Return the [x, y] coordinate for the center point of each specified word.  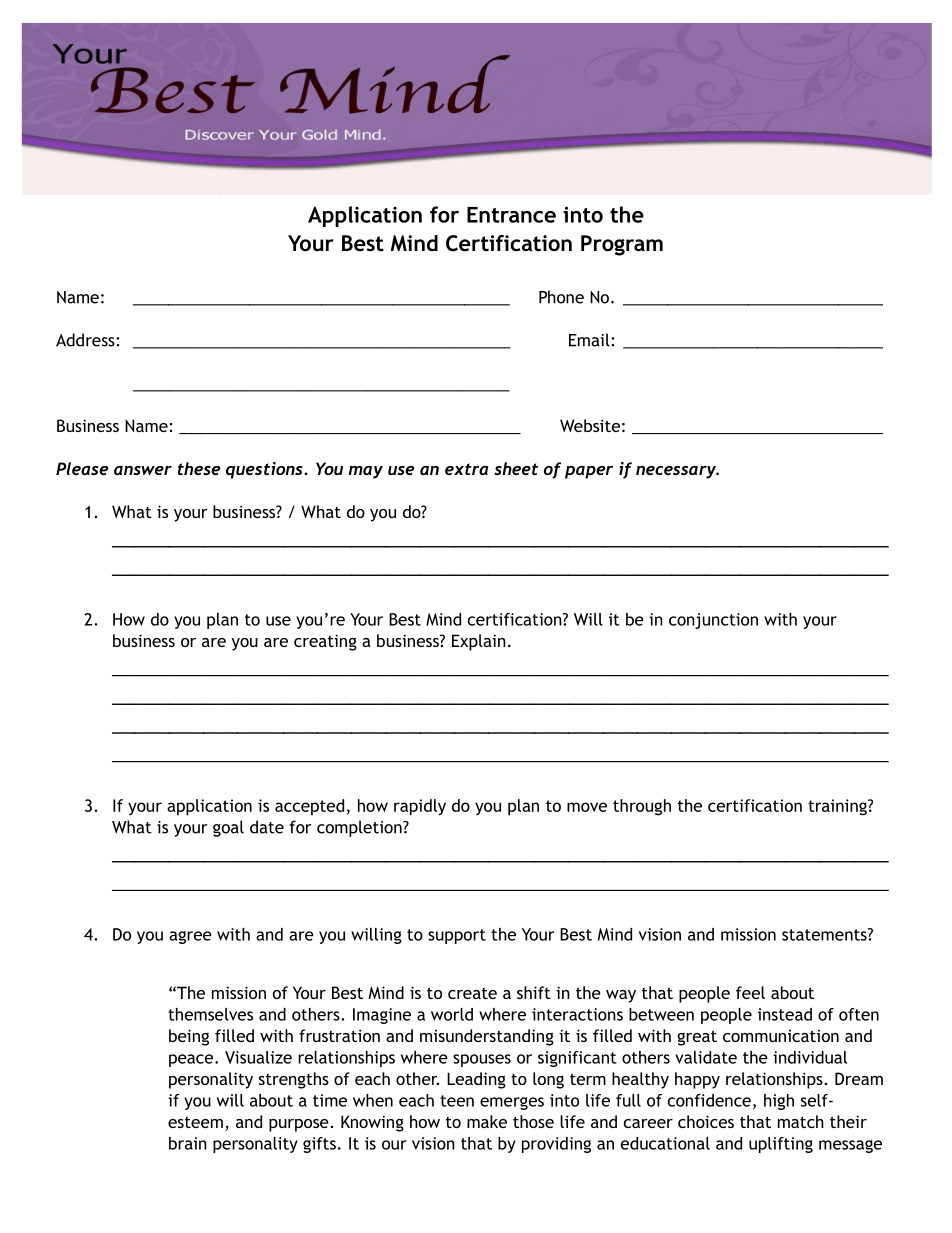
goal [228, 828]
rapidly [420, 807]
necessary [677, 472]
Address [86, 340]
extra [466, 469]
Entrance [511, 215]
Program [622, 245]
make [487, 1121]
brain [188, 1143]
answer [143, 470]
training [838, 807]
